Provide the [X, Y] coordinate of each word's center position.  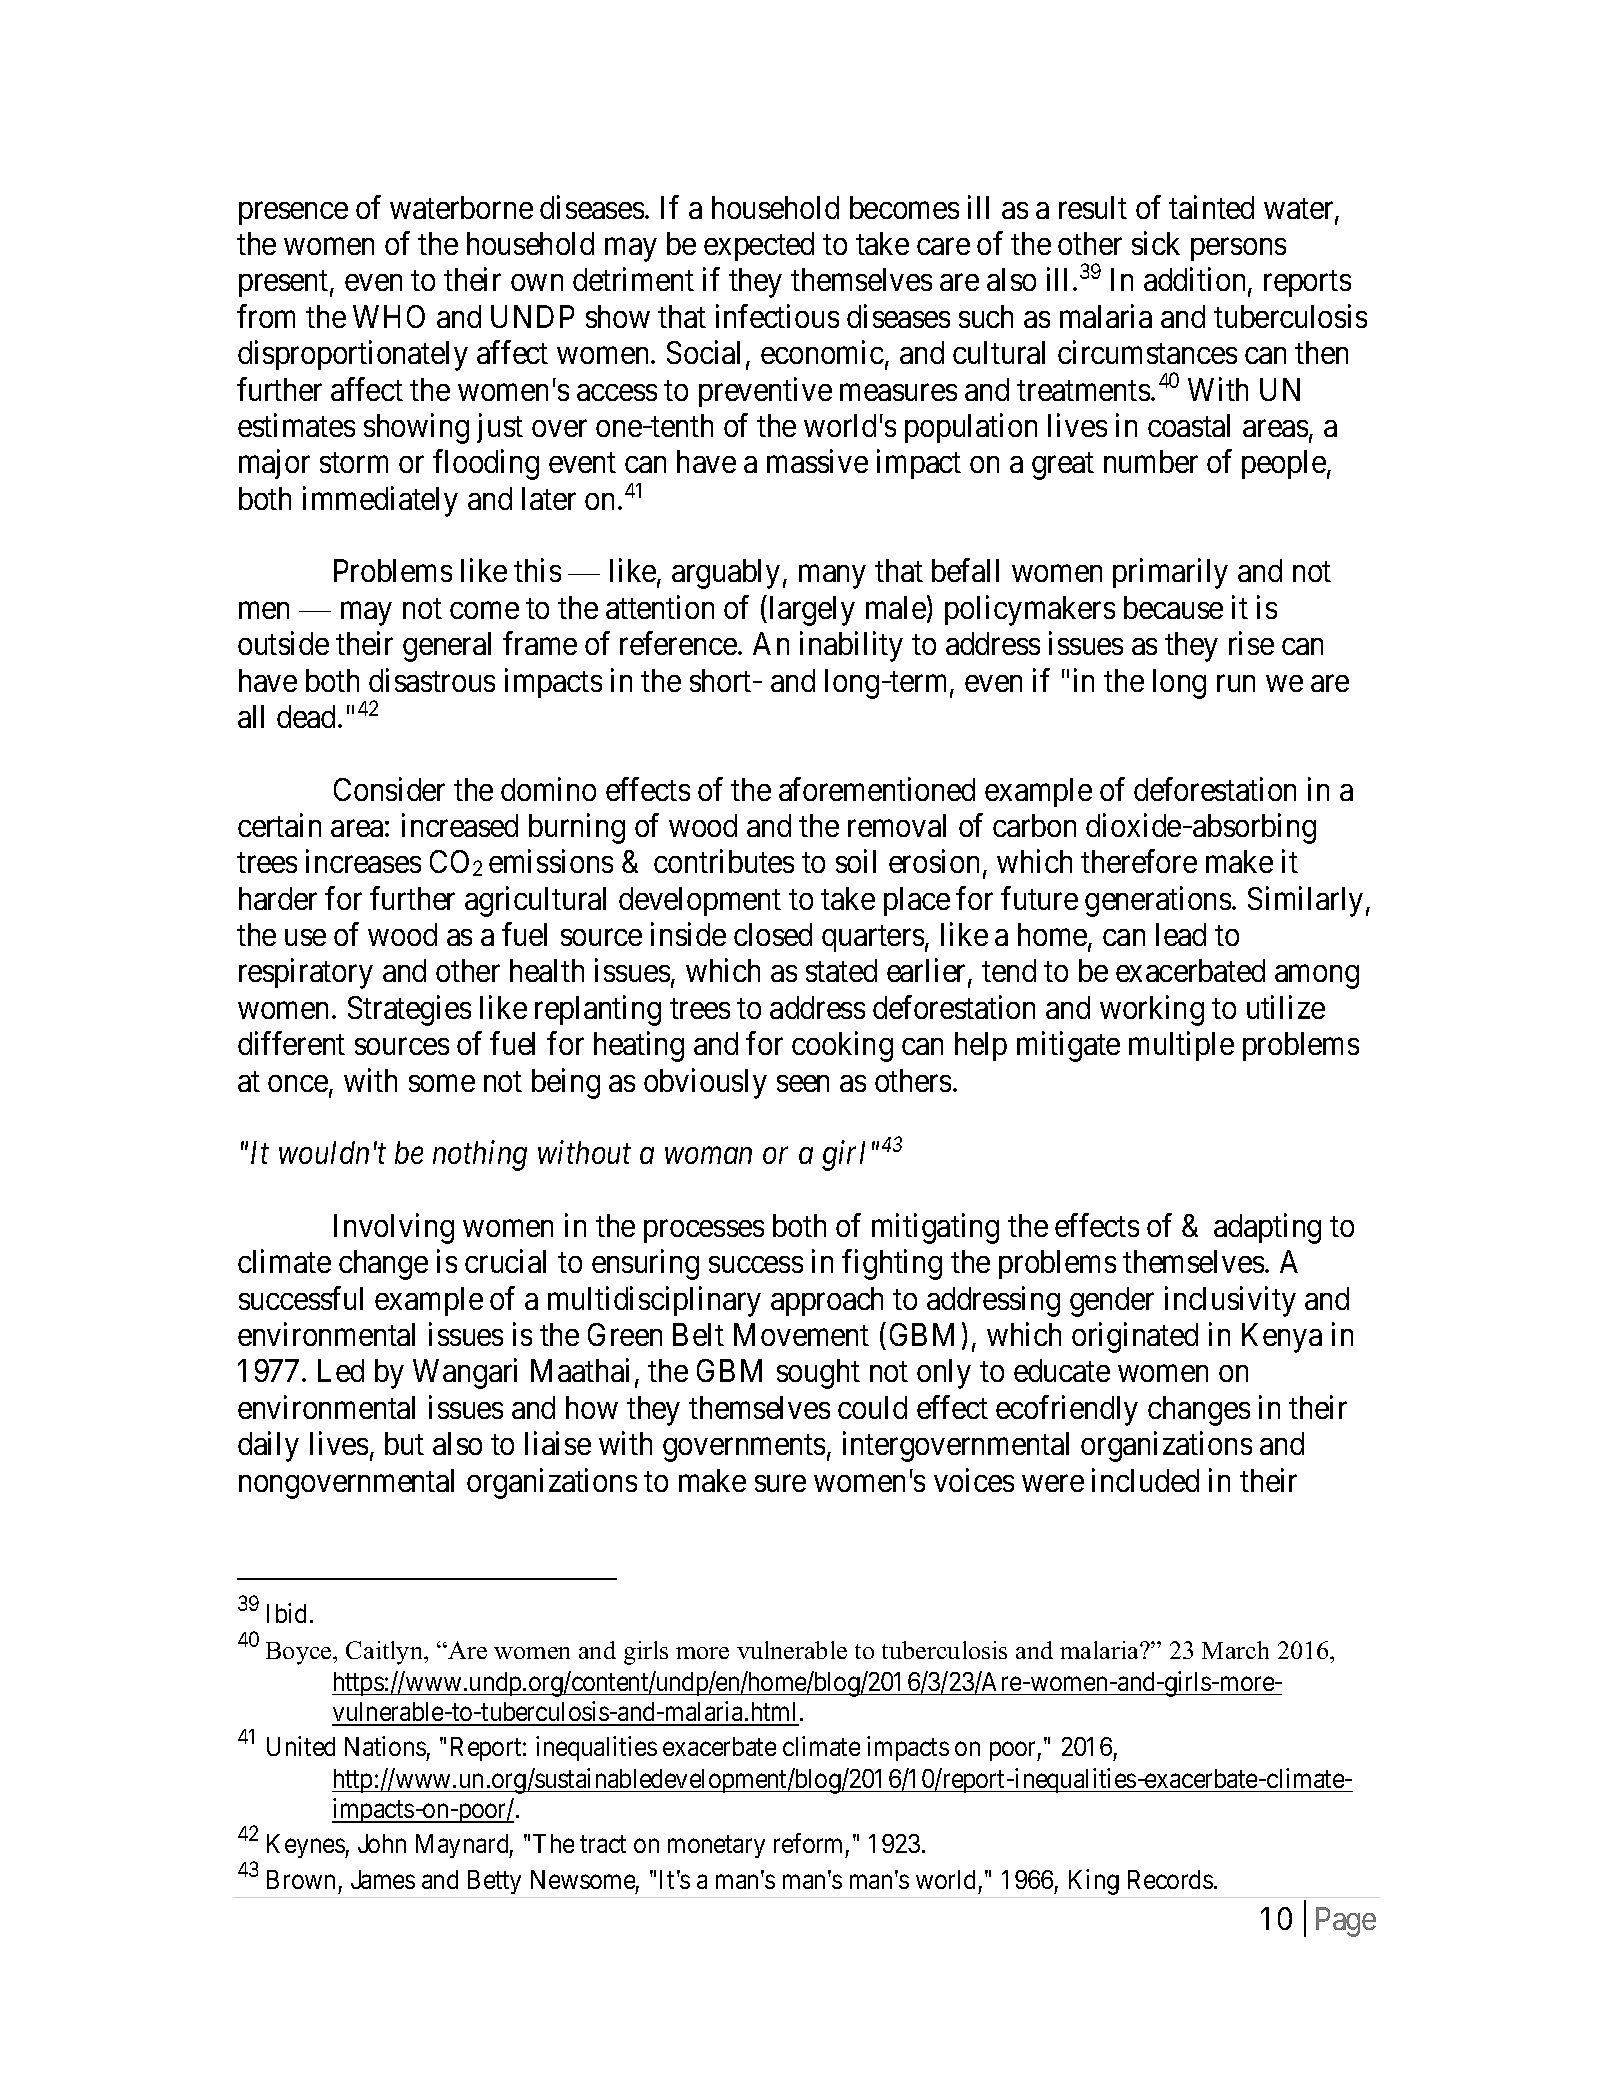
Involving [394, 1228]
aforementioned [877, 789]
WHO [389, 316]
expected [759, 246]
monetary [716, 1847]
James [383, 1879]
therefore [1139, 861]
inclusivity [1230, 1301]
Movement [801, 1334]
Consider [389, 789]
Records [1170, 1879]
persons [1238, 250]
